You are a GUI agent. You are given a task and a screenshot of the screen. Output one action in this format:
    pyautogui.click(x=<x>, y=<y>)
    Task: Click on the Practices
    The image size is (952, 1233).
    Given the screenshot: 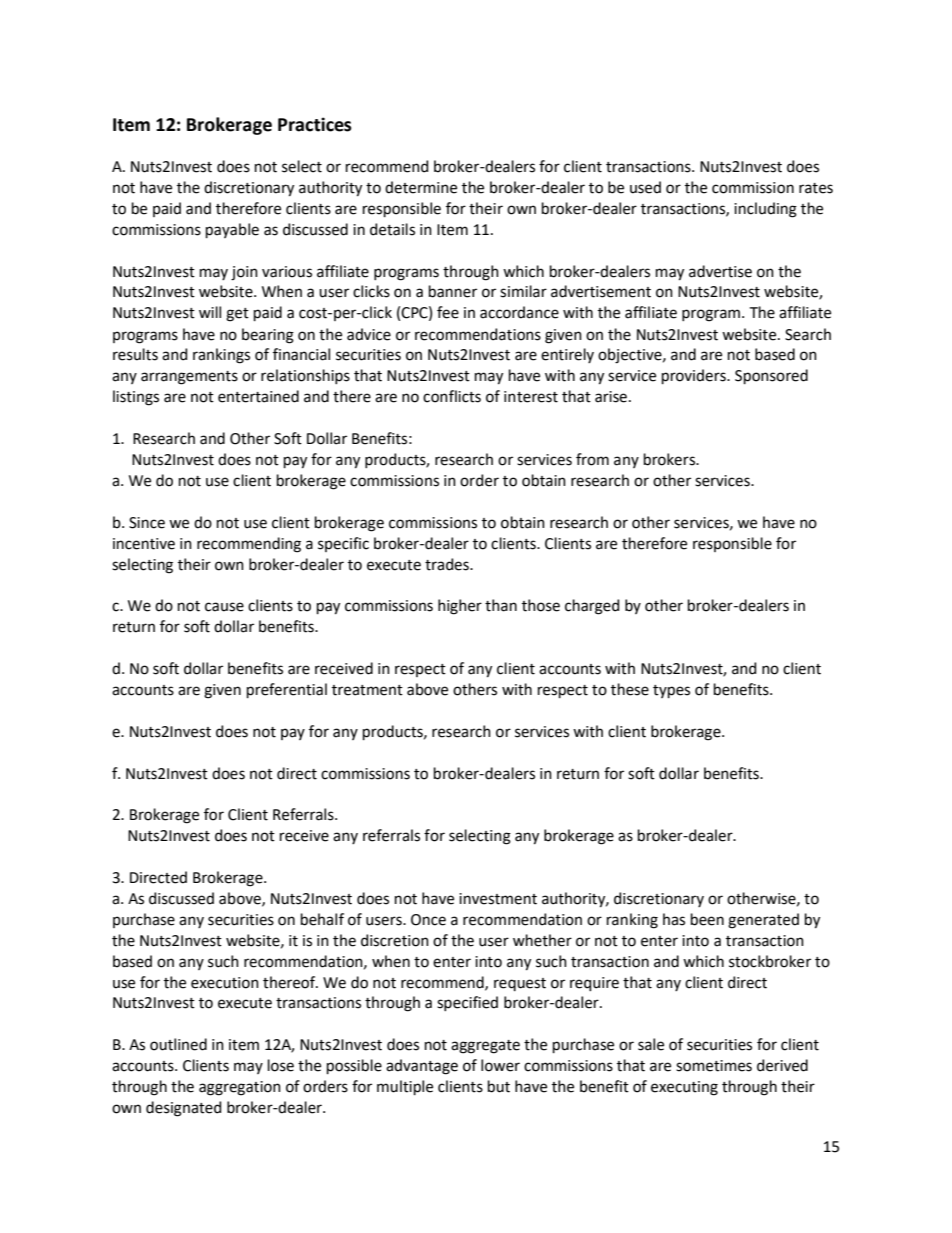 What is the action you would take?
    pyautogui.click(x=315, y=124)
